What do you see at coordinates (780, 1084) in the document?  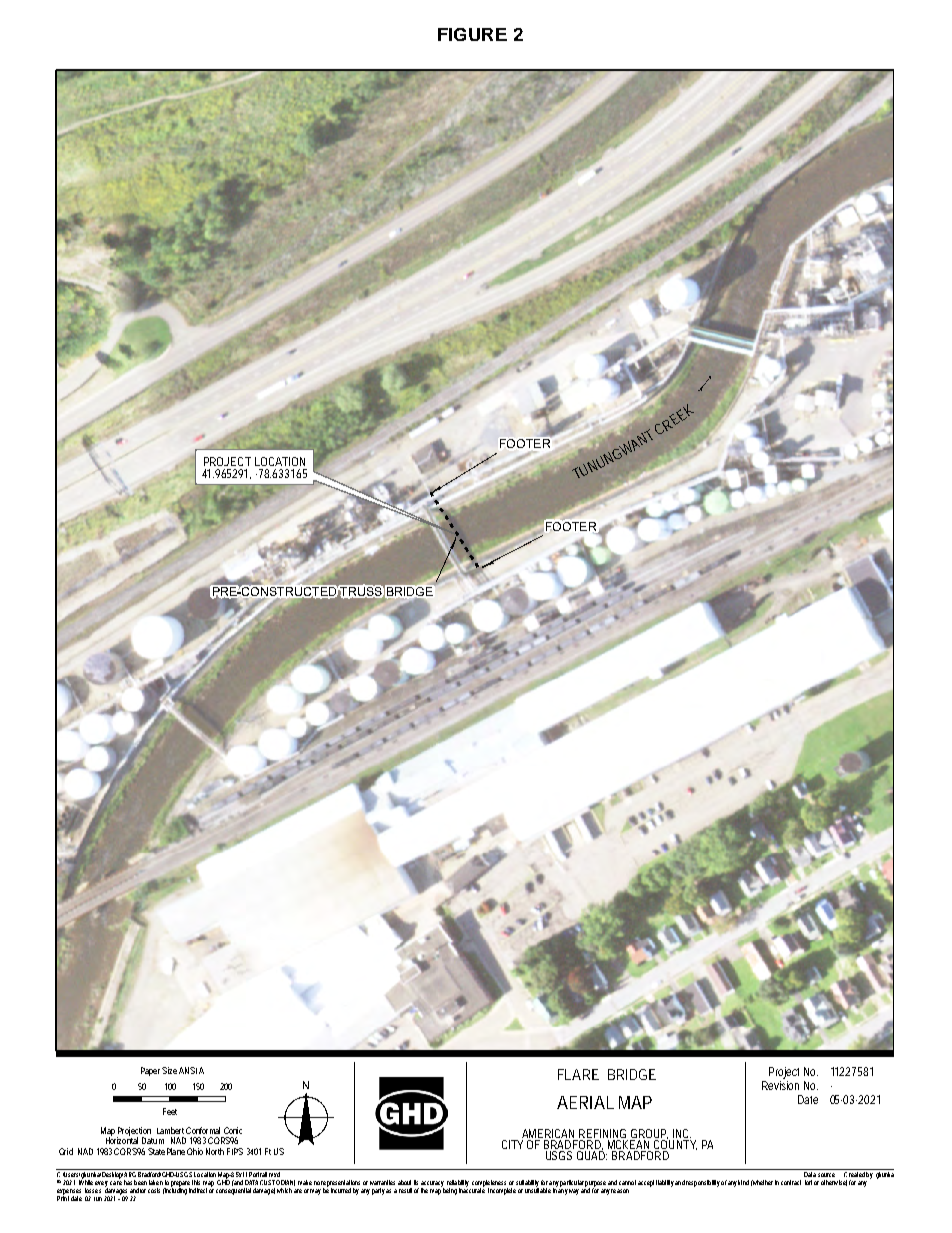 I see `Revision` at bounding box center [780, 1084].
